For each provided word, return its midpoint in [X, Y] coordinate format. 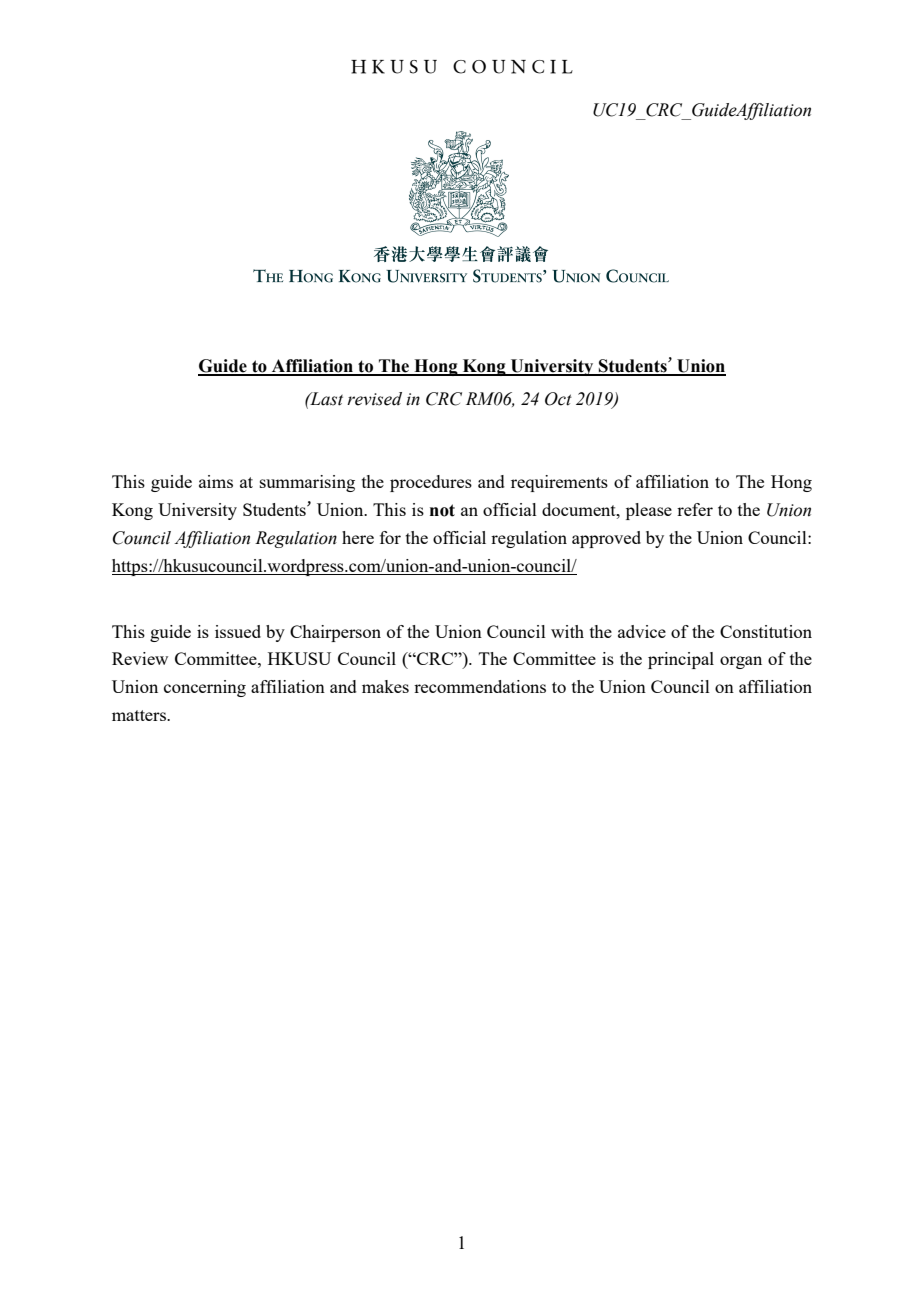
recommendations [480, 686]
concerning [205, 688]
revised [374, 399]
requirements [559, 483]
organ [741, 662]
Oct [558, 399]
